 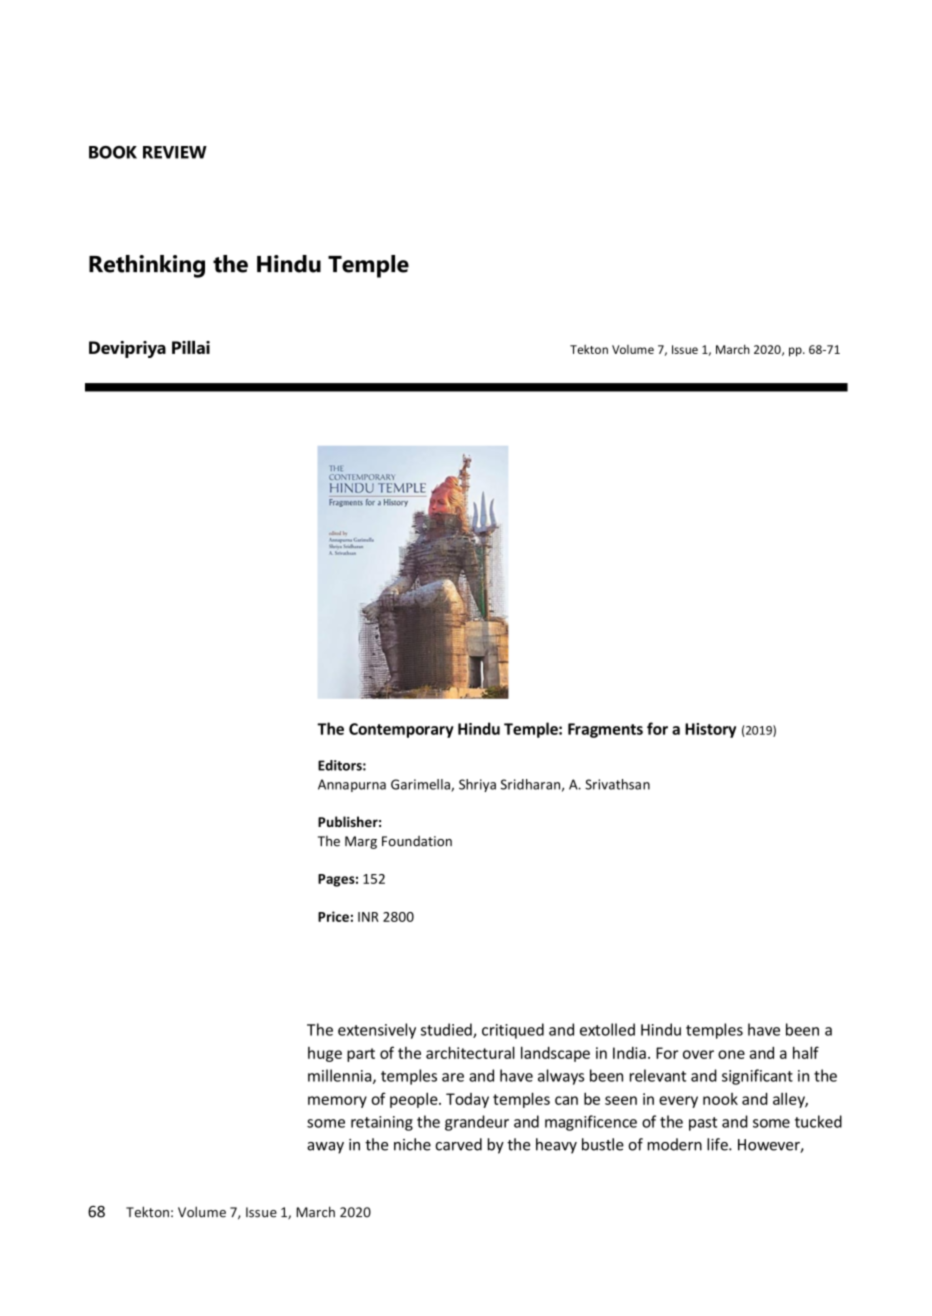 What do you see at coordinates (175, 152) in the screenshot?
I see `REVIEW` at bounding box center [175, 152].
